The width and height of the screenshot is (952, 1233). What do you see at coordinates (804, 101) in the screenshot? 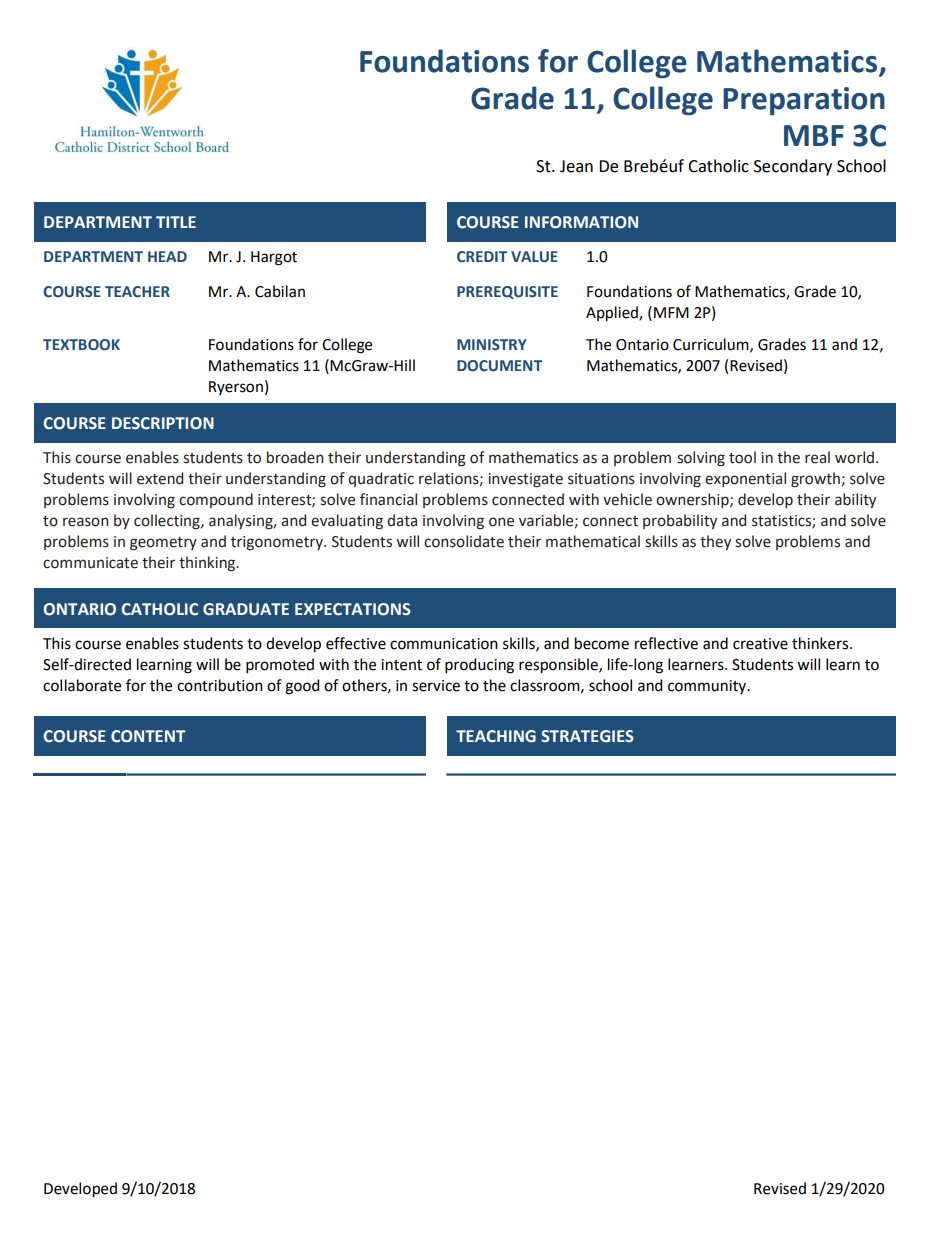
I see `Preparation` at bounding box center [804, 101].
